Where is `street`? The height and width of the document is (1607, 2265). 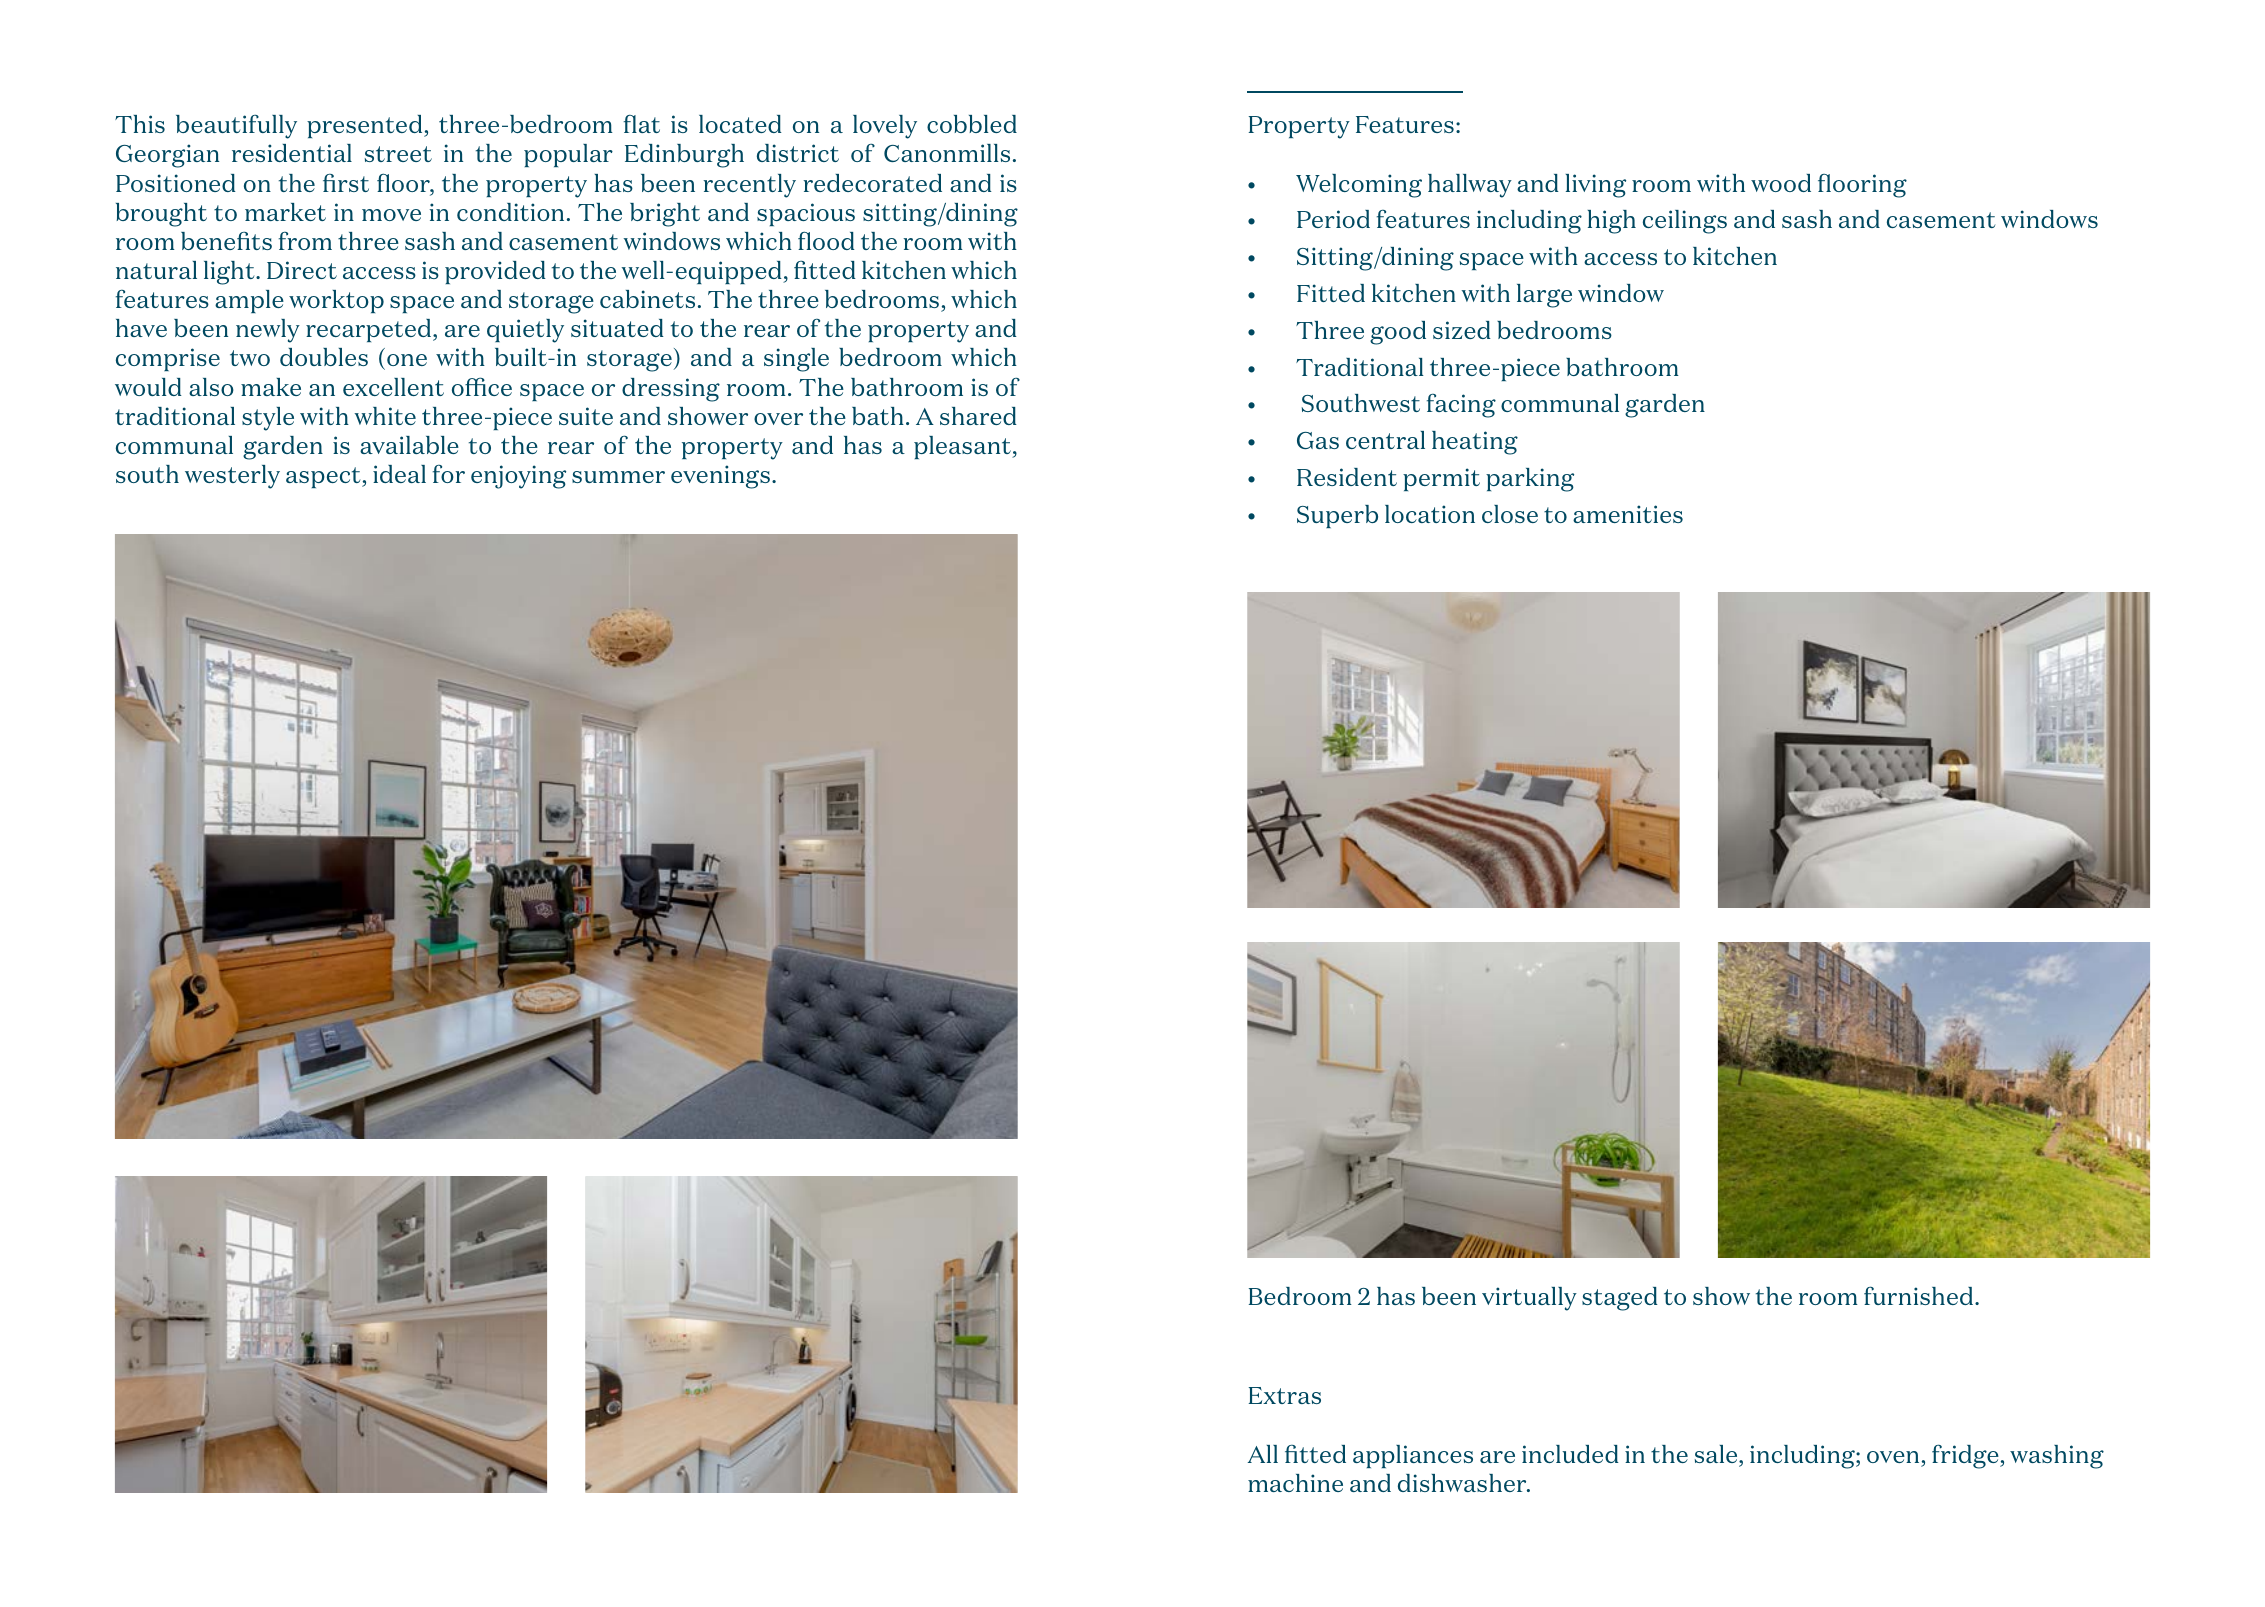 street is located at coordinates (398, 154).
